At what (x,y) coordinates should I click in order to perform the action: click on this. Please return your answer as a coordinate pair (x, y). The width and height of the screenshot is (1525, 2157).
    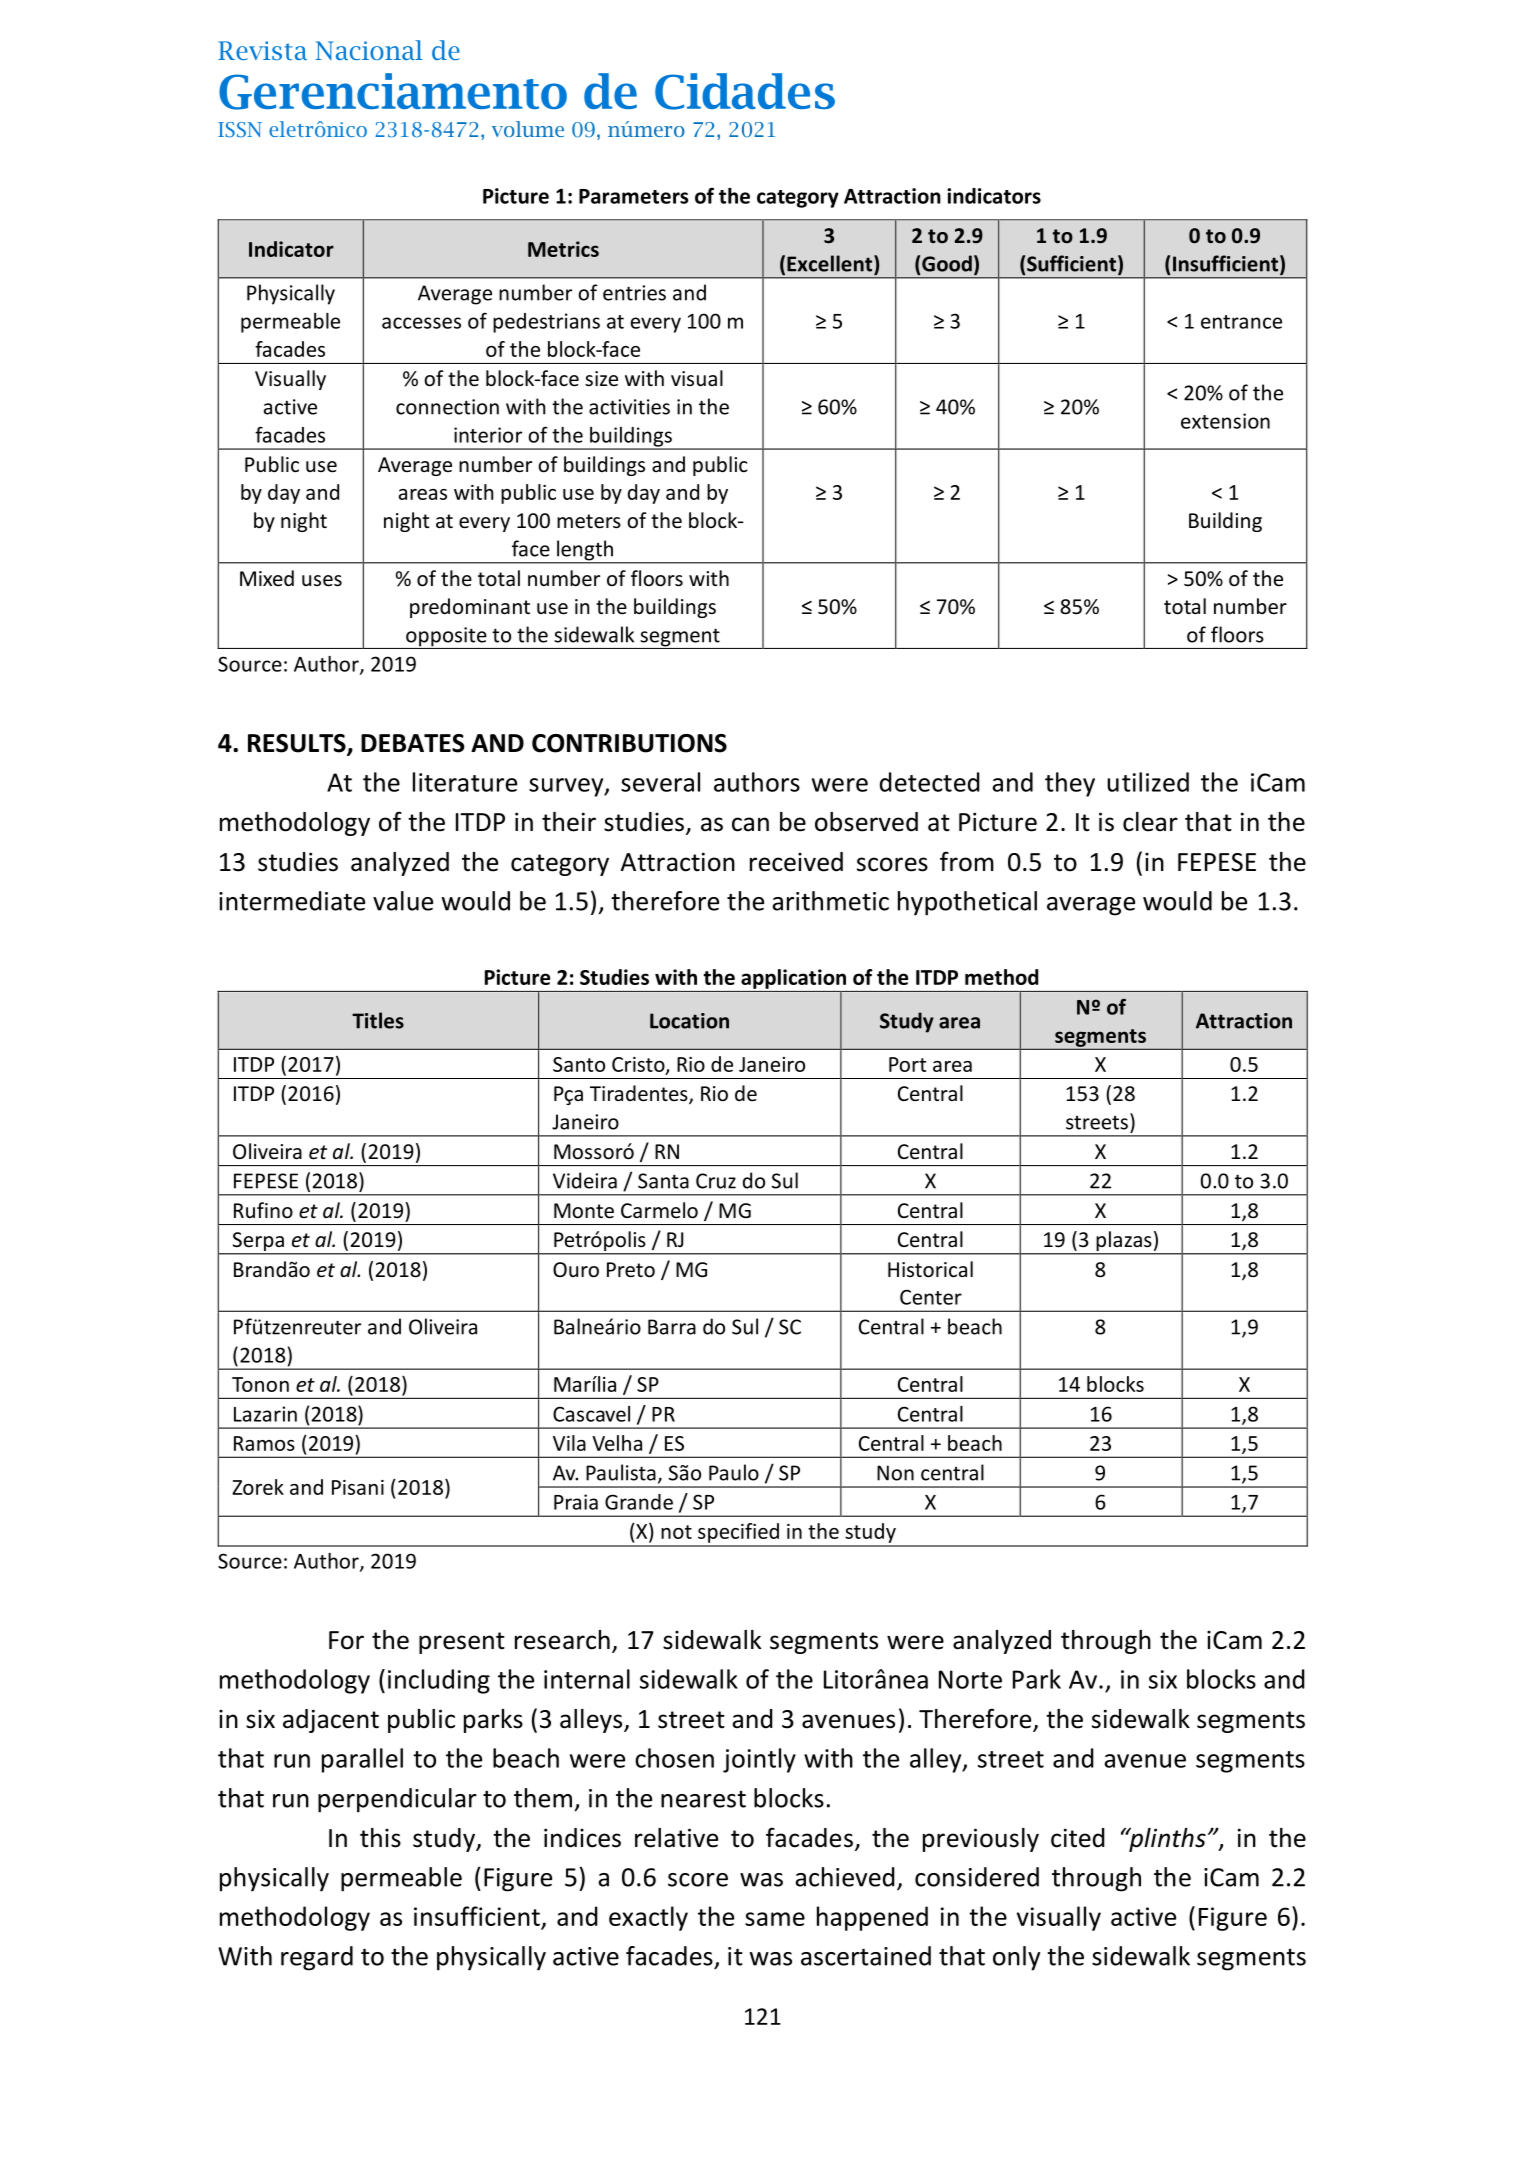
    Looking at the image, I should click on (380, 1838).
